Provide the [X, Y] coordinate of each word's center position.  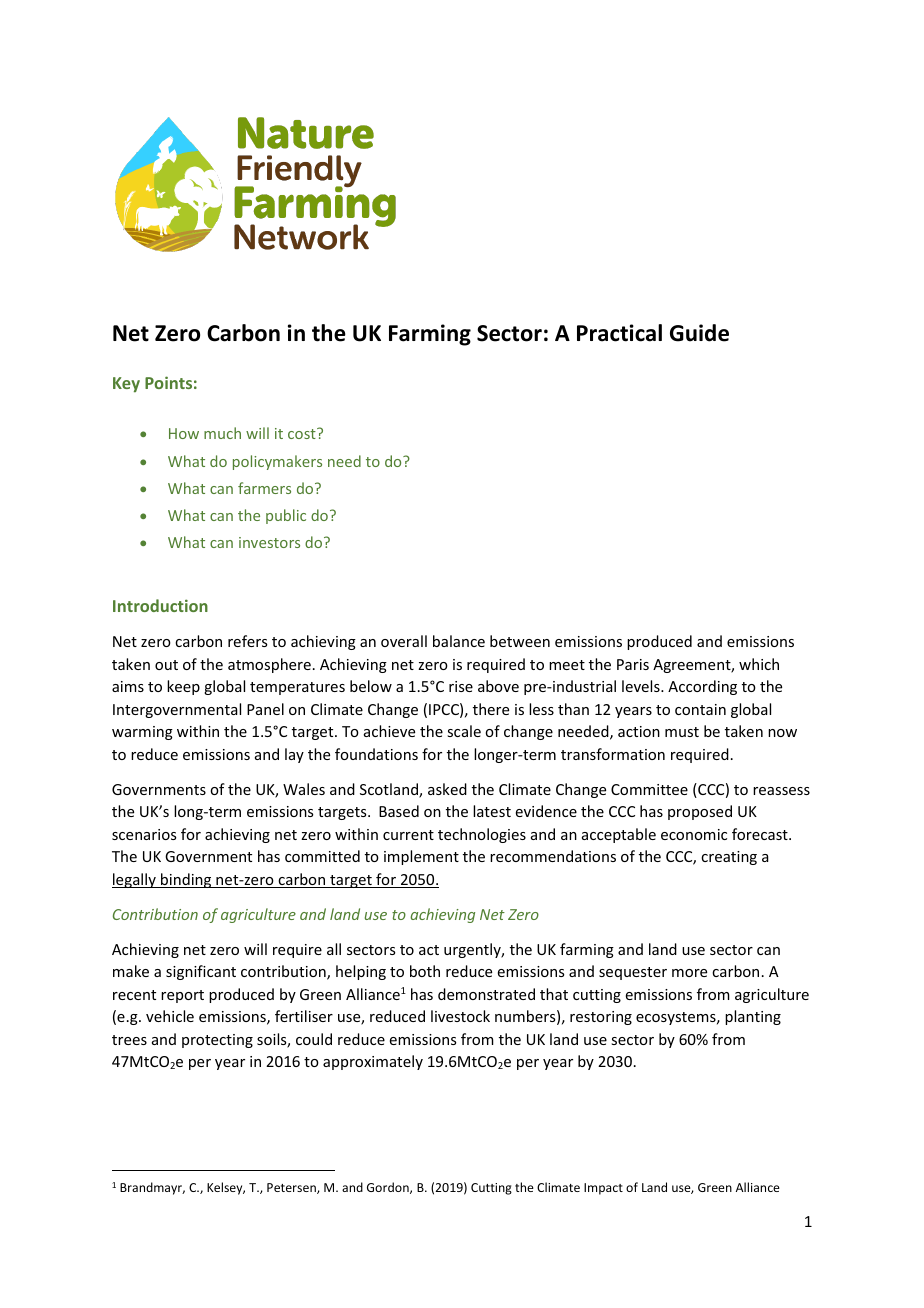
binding [186, 880]
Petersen [292, 1188]
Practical [619, 333]
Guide [699, 333]
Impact [603, 1189]
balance [459, 641]
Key [126, 385]
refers [247, 641]
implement [421, 857]
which [759, 664]
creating [729, 858]
